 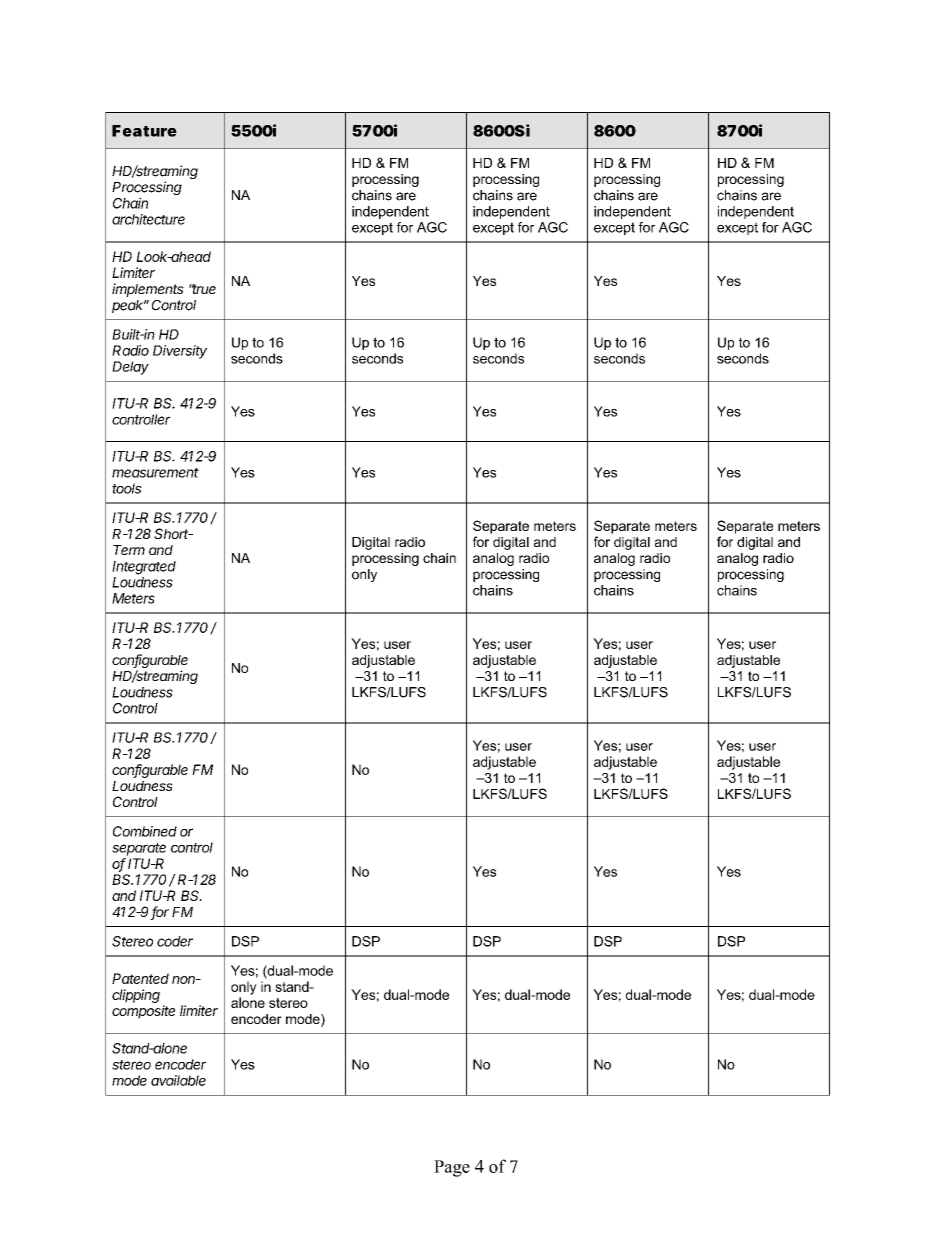 I want to click on Combined, so click(x=145, y=831).
